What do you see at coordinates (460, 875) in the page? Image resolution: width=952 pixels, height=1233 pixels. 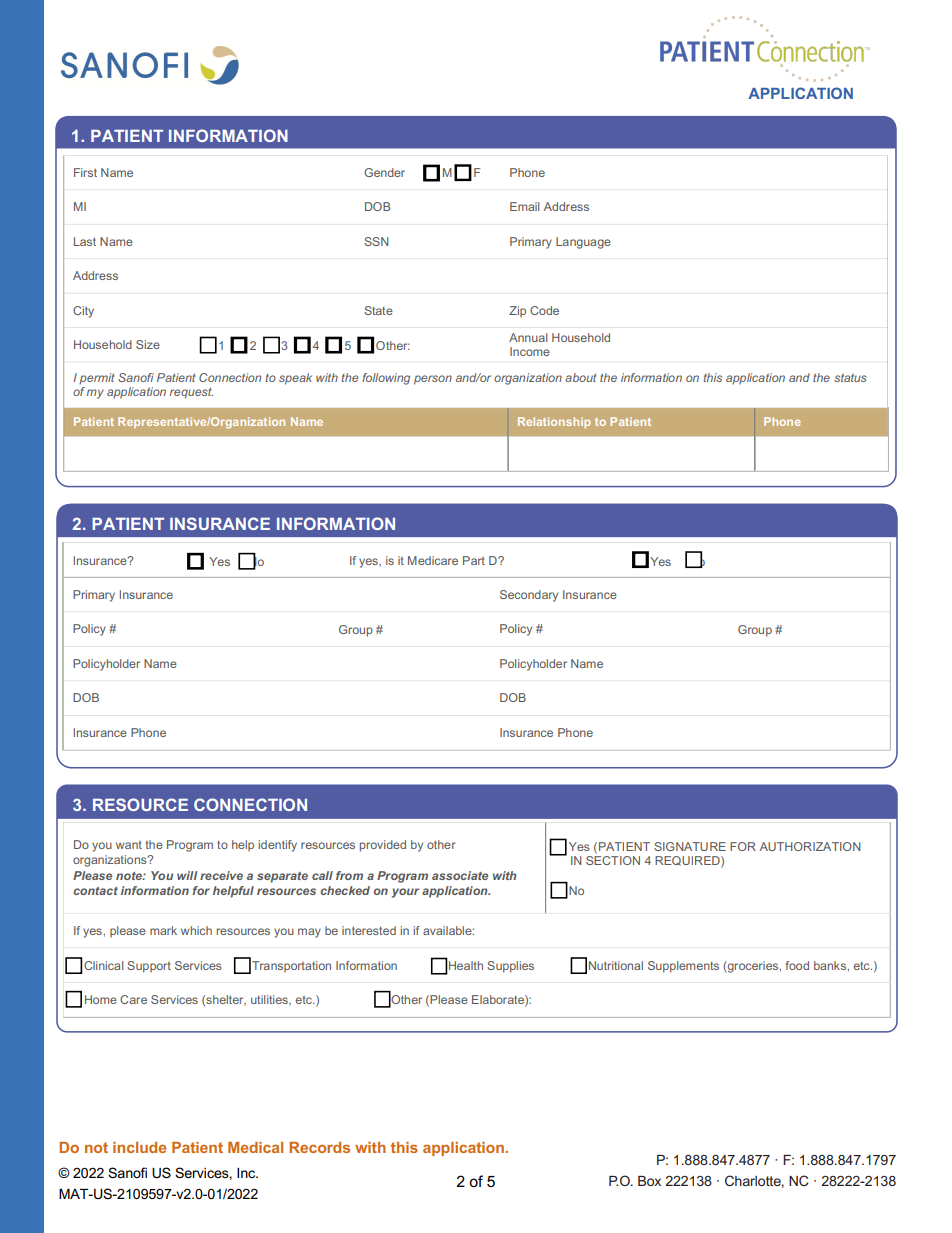 I see `associate` at bounding box center [460, 875].
